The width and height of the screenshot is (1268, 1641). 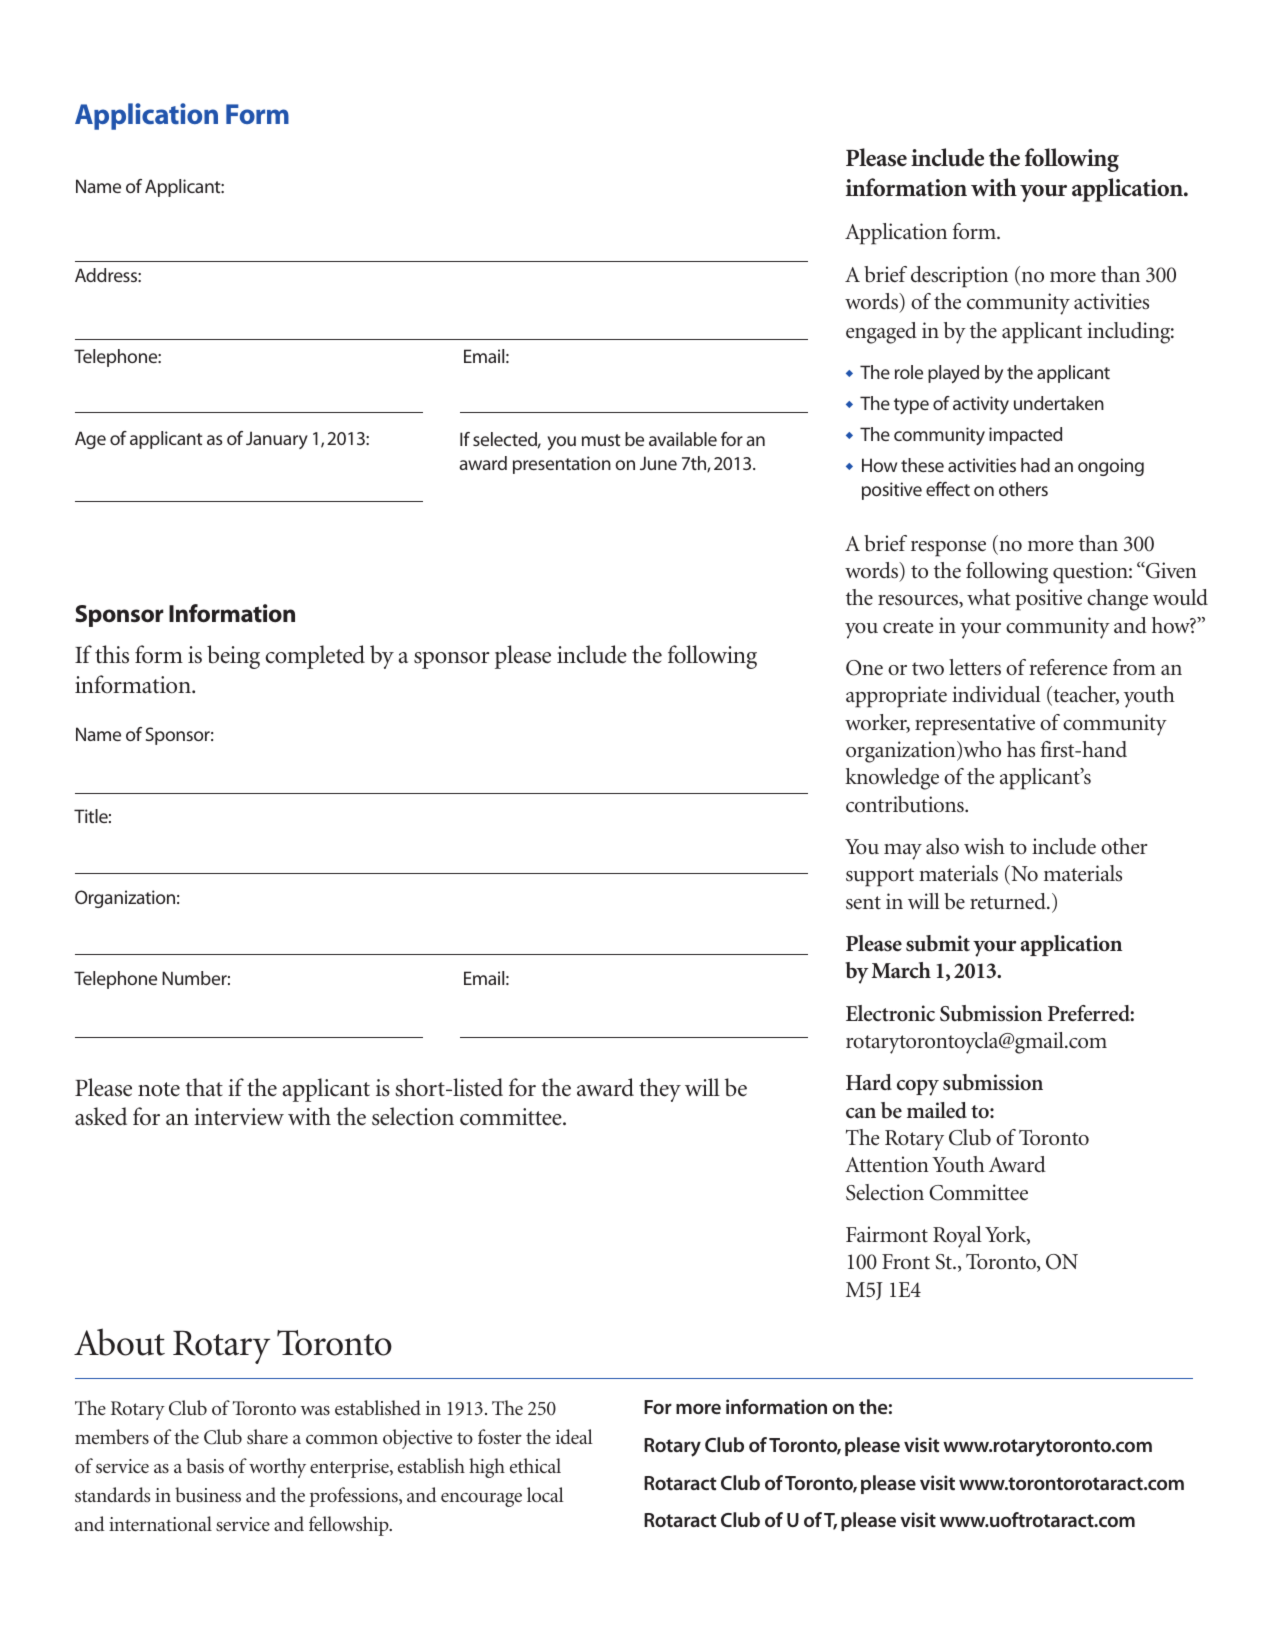 What do you see at coordinates (906, 1262) in the screenshot?
I see `Front` at bounding box center [906, 1262].
